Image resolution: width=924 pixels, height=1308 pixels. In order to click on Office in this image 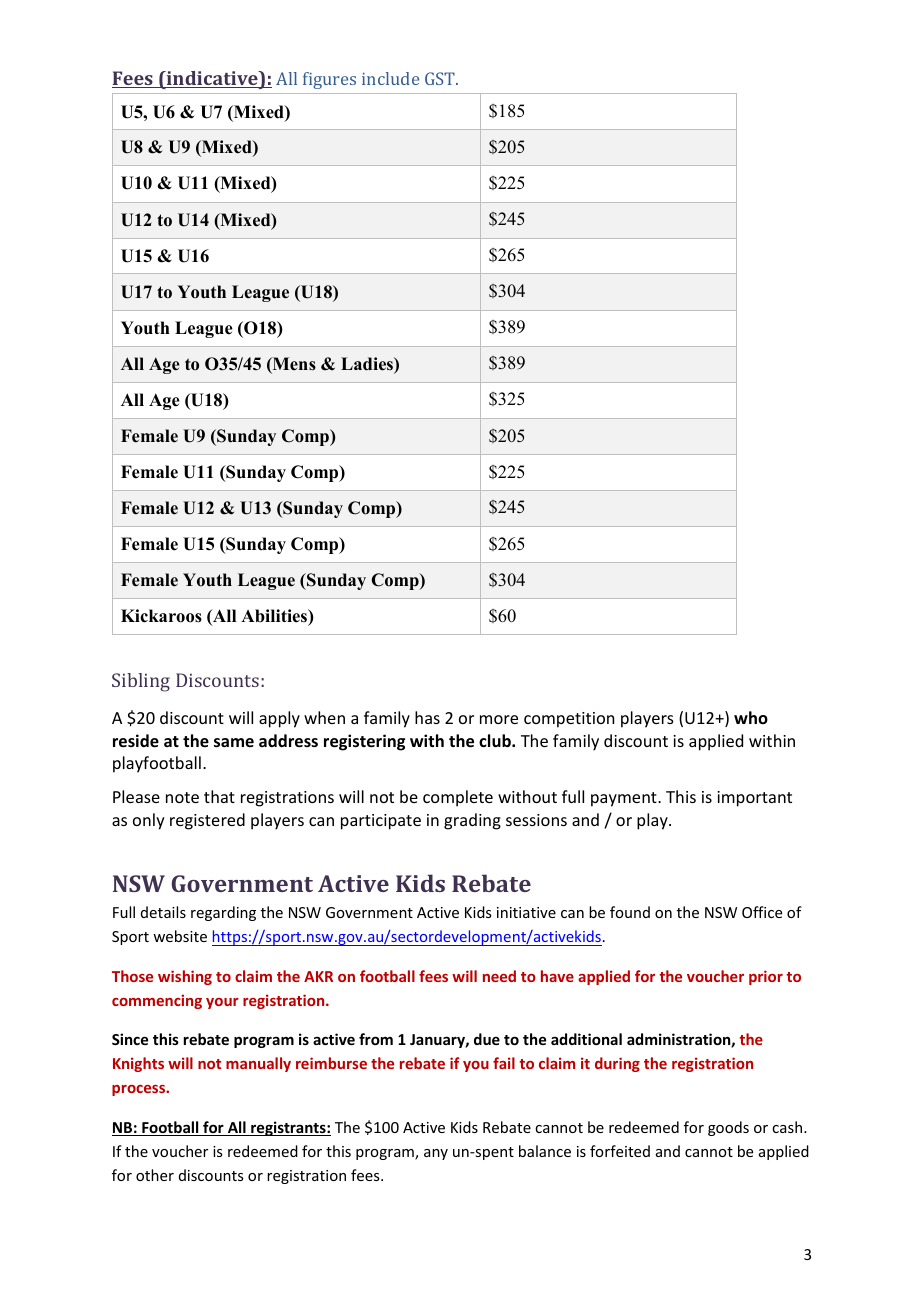, I will do `click(762, 912)`.
